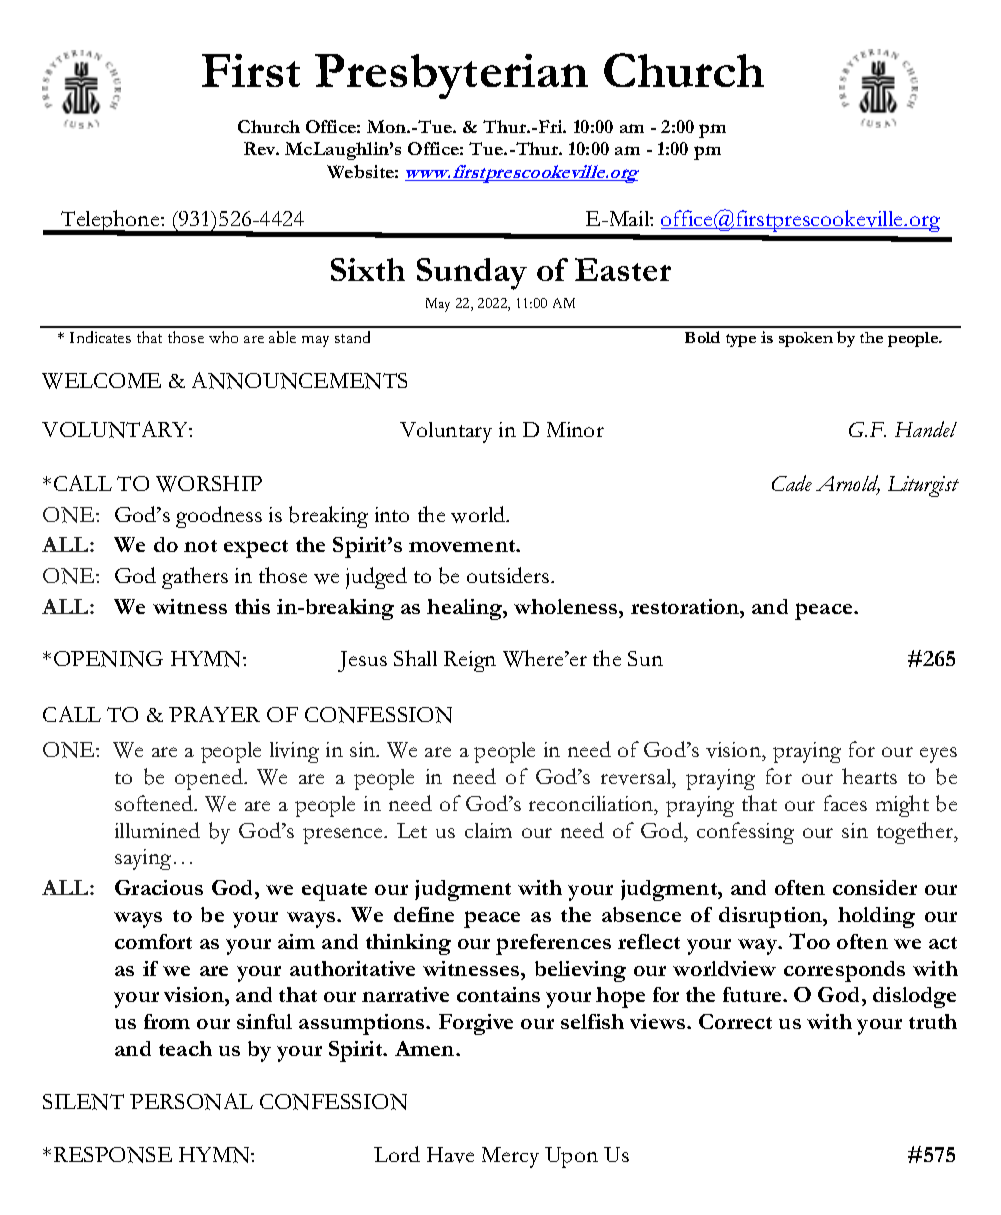 This screenshot has width=1001, height=1215. I want to click on PERSONAL, so click(191, 1101).
